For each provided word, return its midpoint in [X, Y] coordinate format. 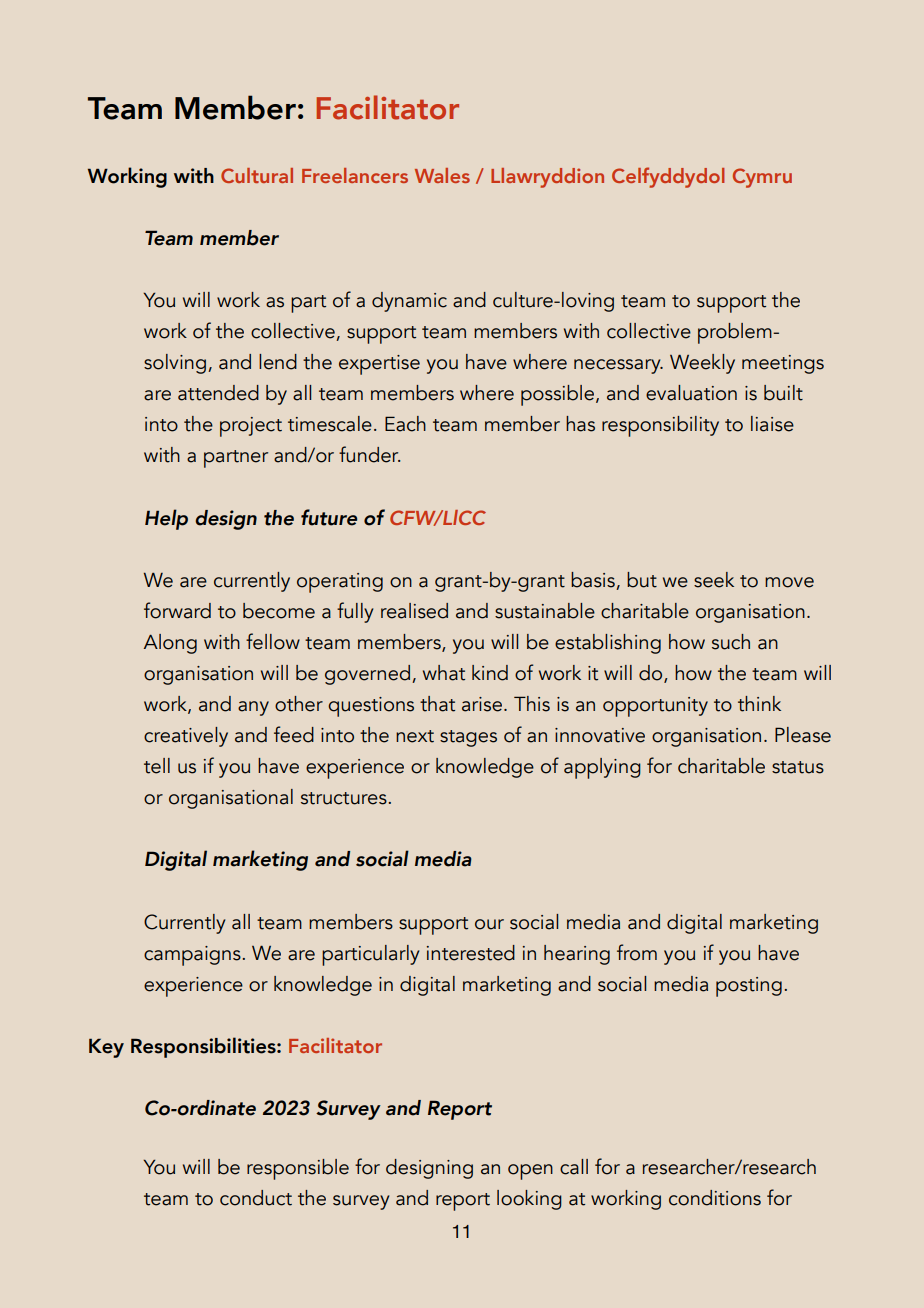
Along [170, 644]
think [759, 704]
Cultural [257, 175]
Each [405, 424]
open [530, 1172]
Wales [442, 175]
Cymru [762, 178]
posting [749, 987]
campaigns [193, 956]
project [251, 427]
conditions [715, 1198]
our [489, 924]
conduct [256, 1198]
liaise [772, 424]
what [444, 673]
